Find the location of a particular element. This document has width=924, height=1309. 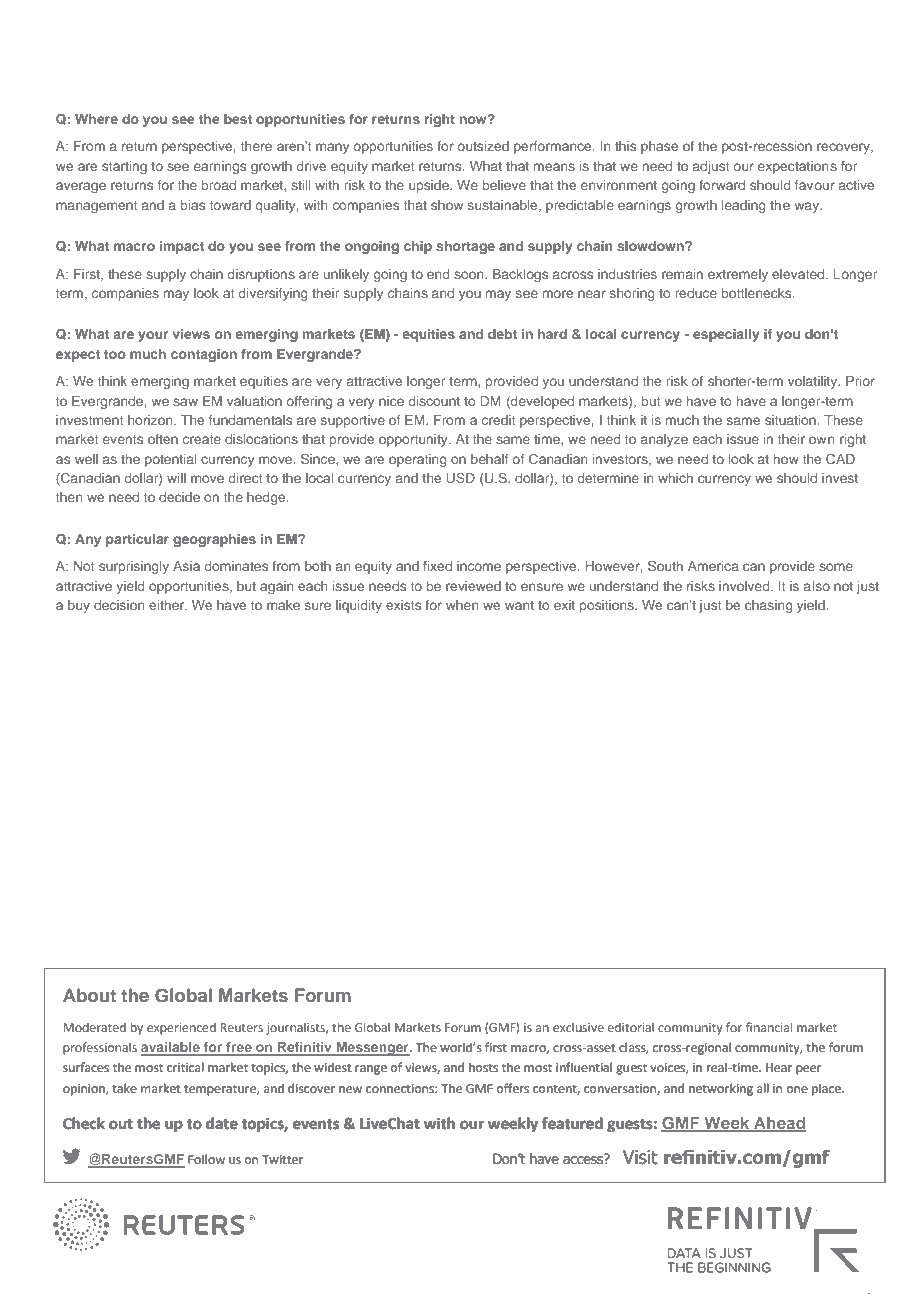

CAD is located at coordinates (840, 459).
